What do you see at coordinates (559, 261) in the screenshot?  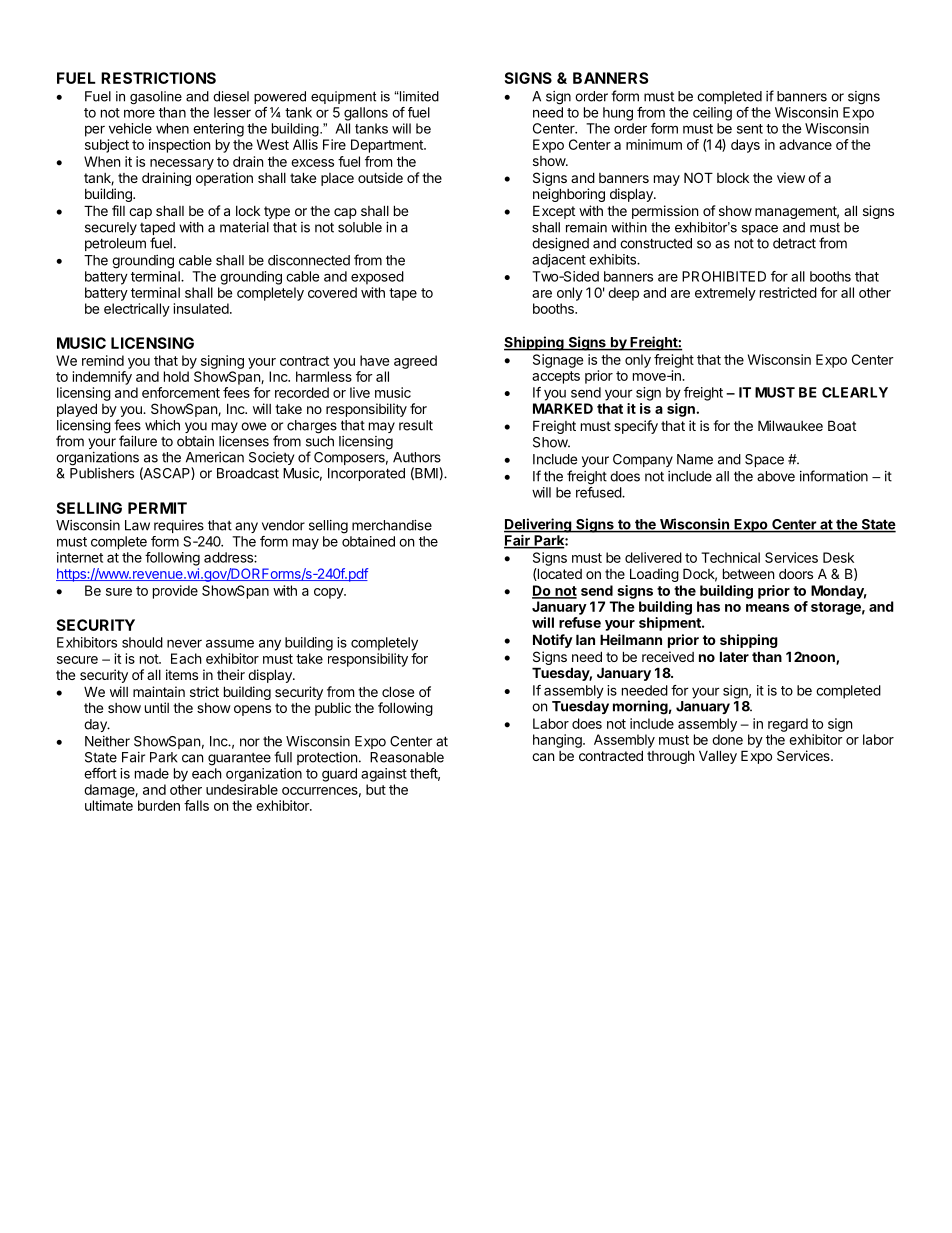 I see `adjacent` at bounding box center [559, 261].
